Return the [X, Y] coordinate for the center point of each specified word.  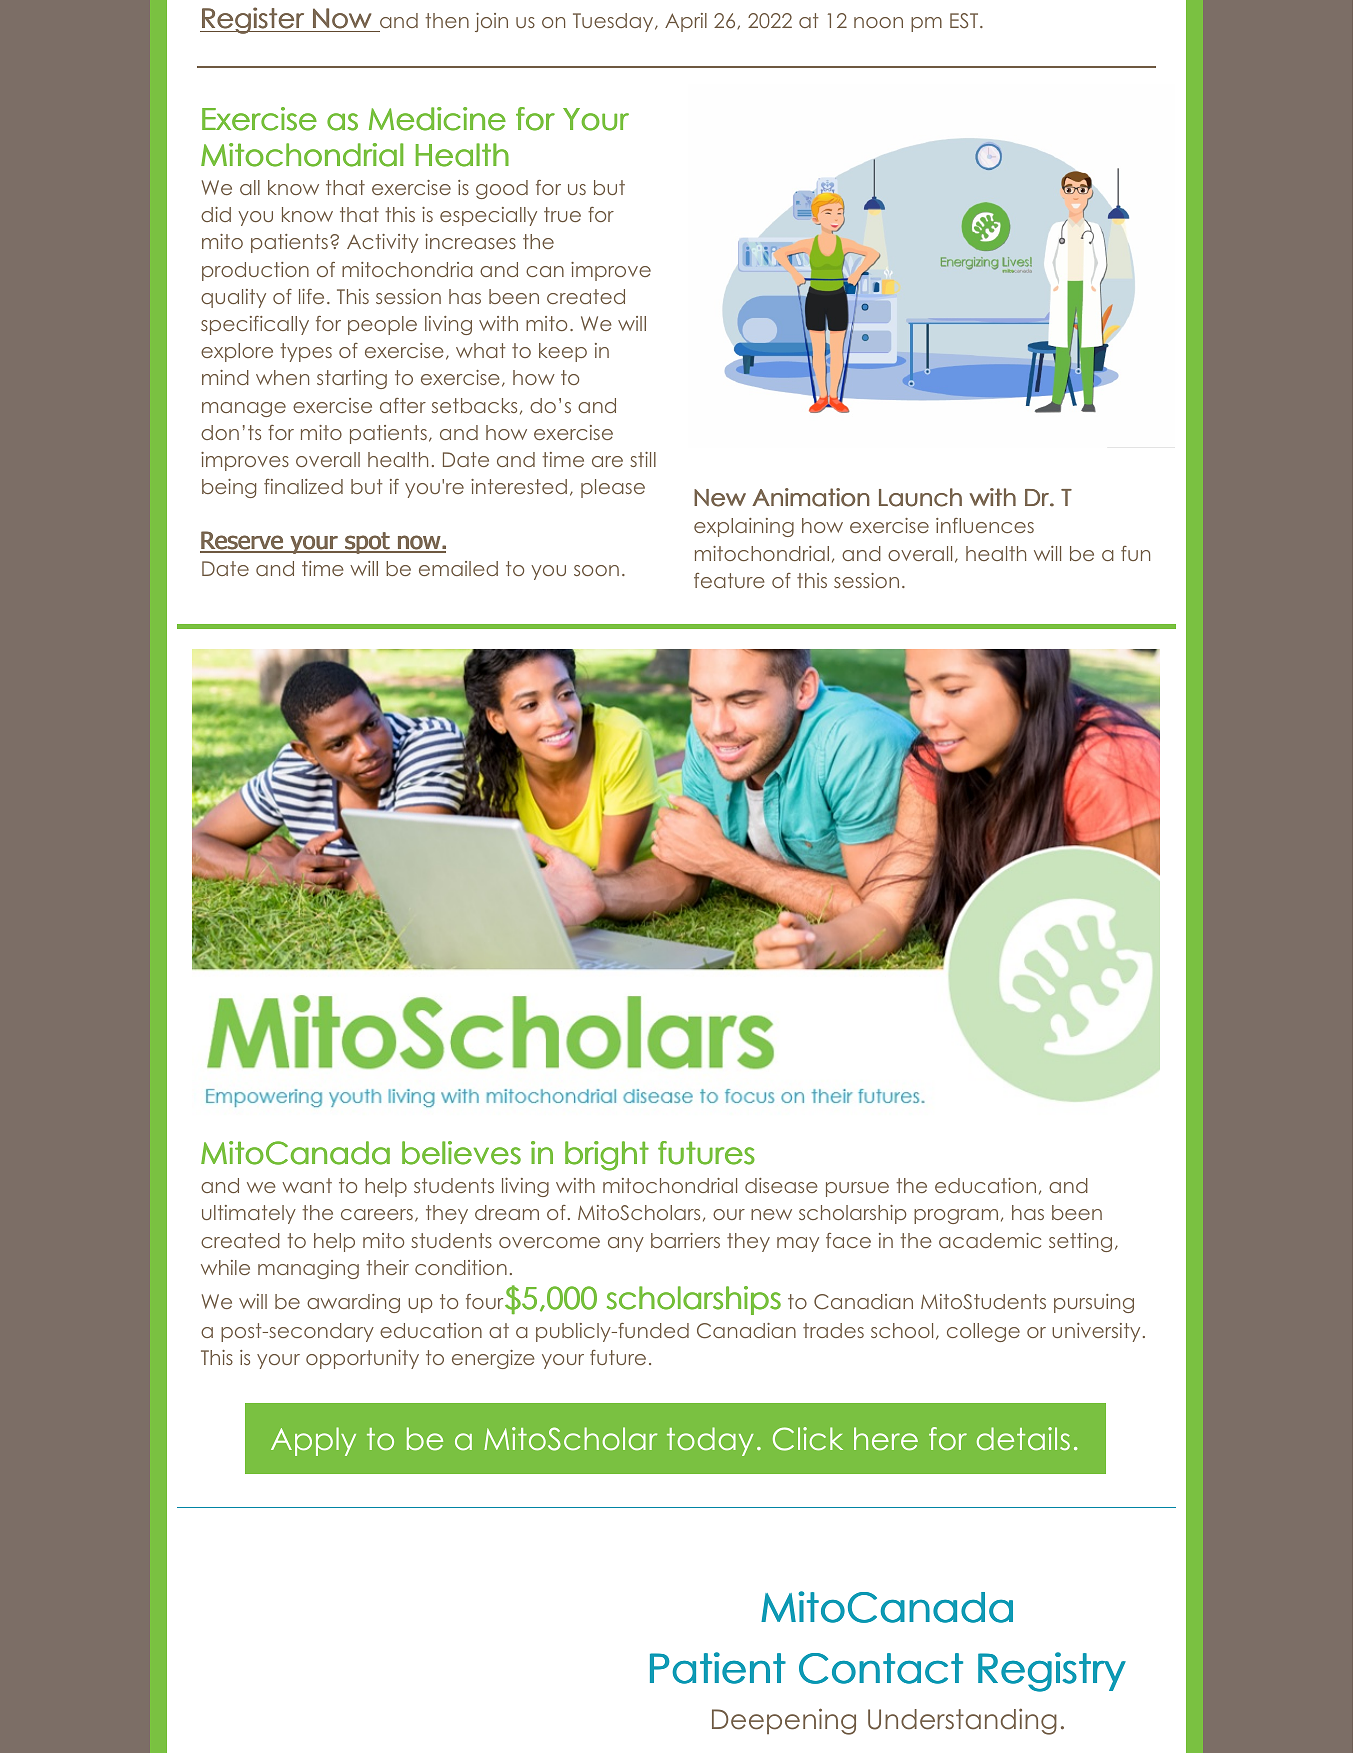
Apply [313, 1441]
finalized [303, 486]
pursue [857, 1189]
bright [607, 1156]
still [643, 459]
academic [990, 1240]
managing [308, 1269]
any [626, 1244]
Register [253, 20]
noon [878, 22]
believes [461, 1153]
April [686, 22]
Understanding [962, 1721]
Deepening [784, 1721]
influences [985, 525]
